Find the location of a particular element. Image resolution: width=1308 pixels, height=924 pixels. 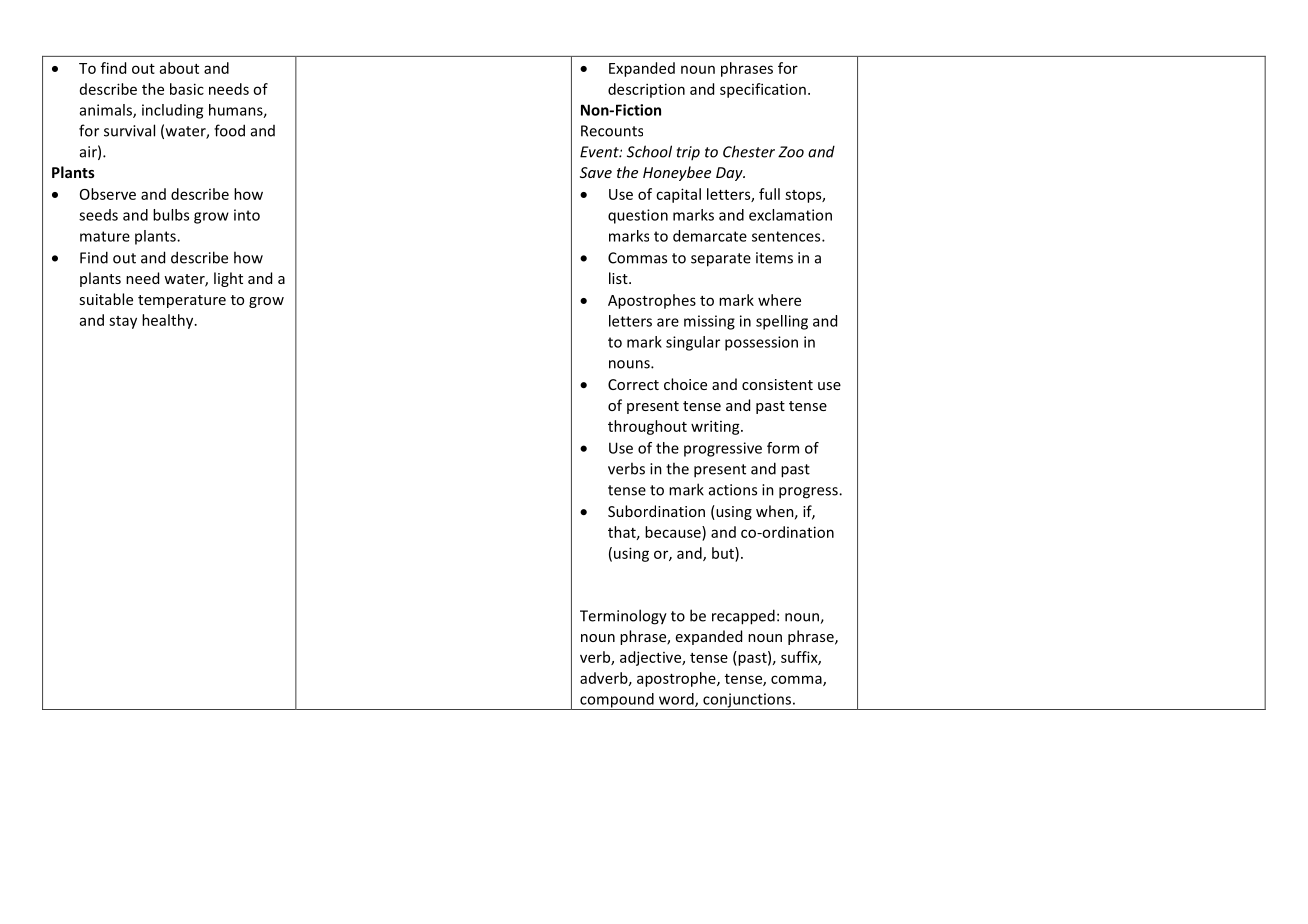

actions is located at coordinates (733, 490).
